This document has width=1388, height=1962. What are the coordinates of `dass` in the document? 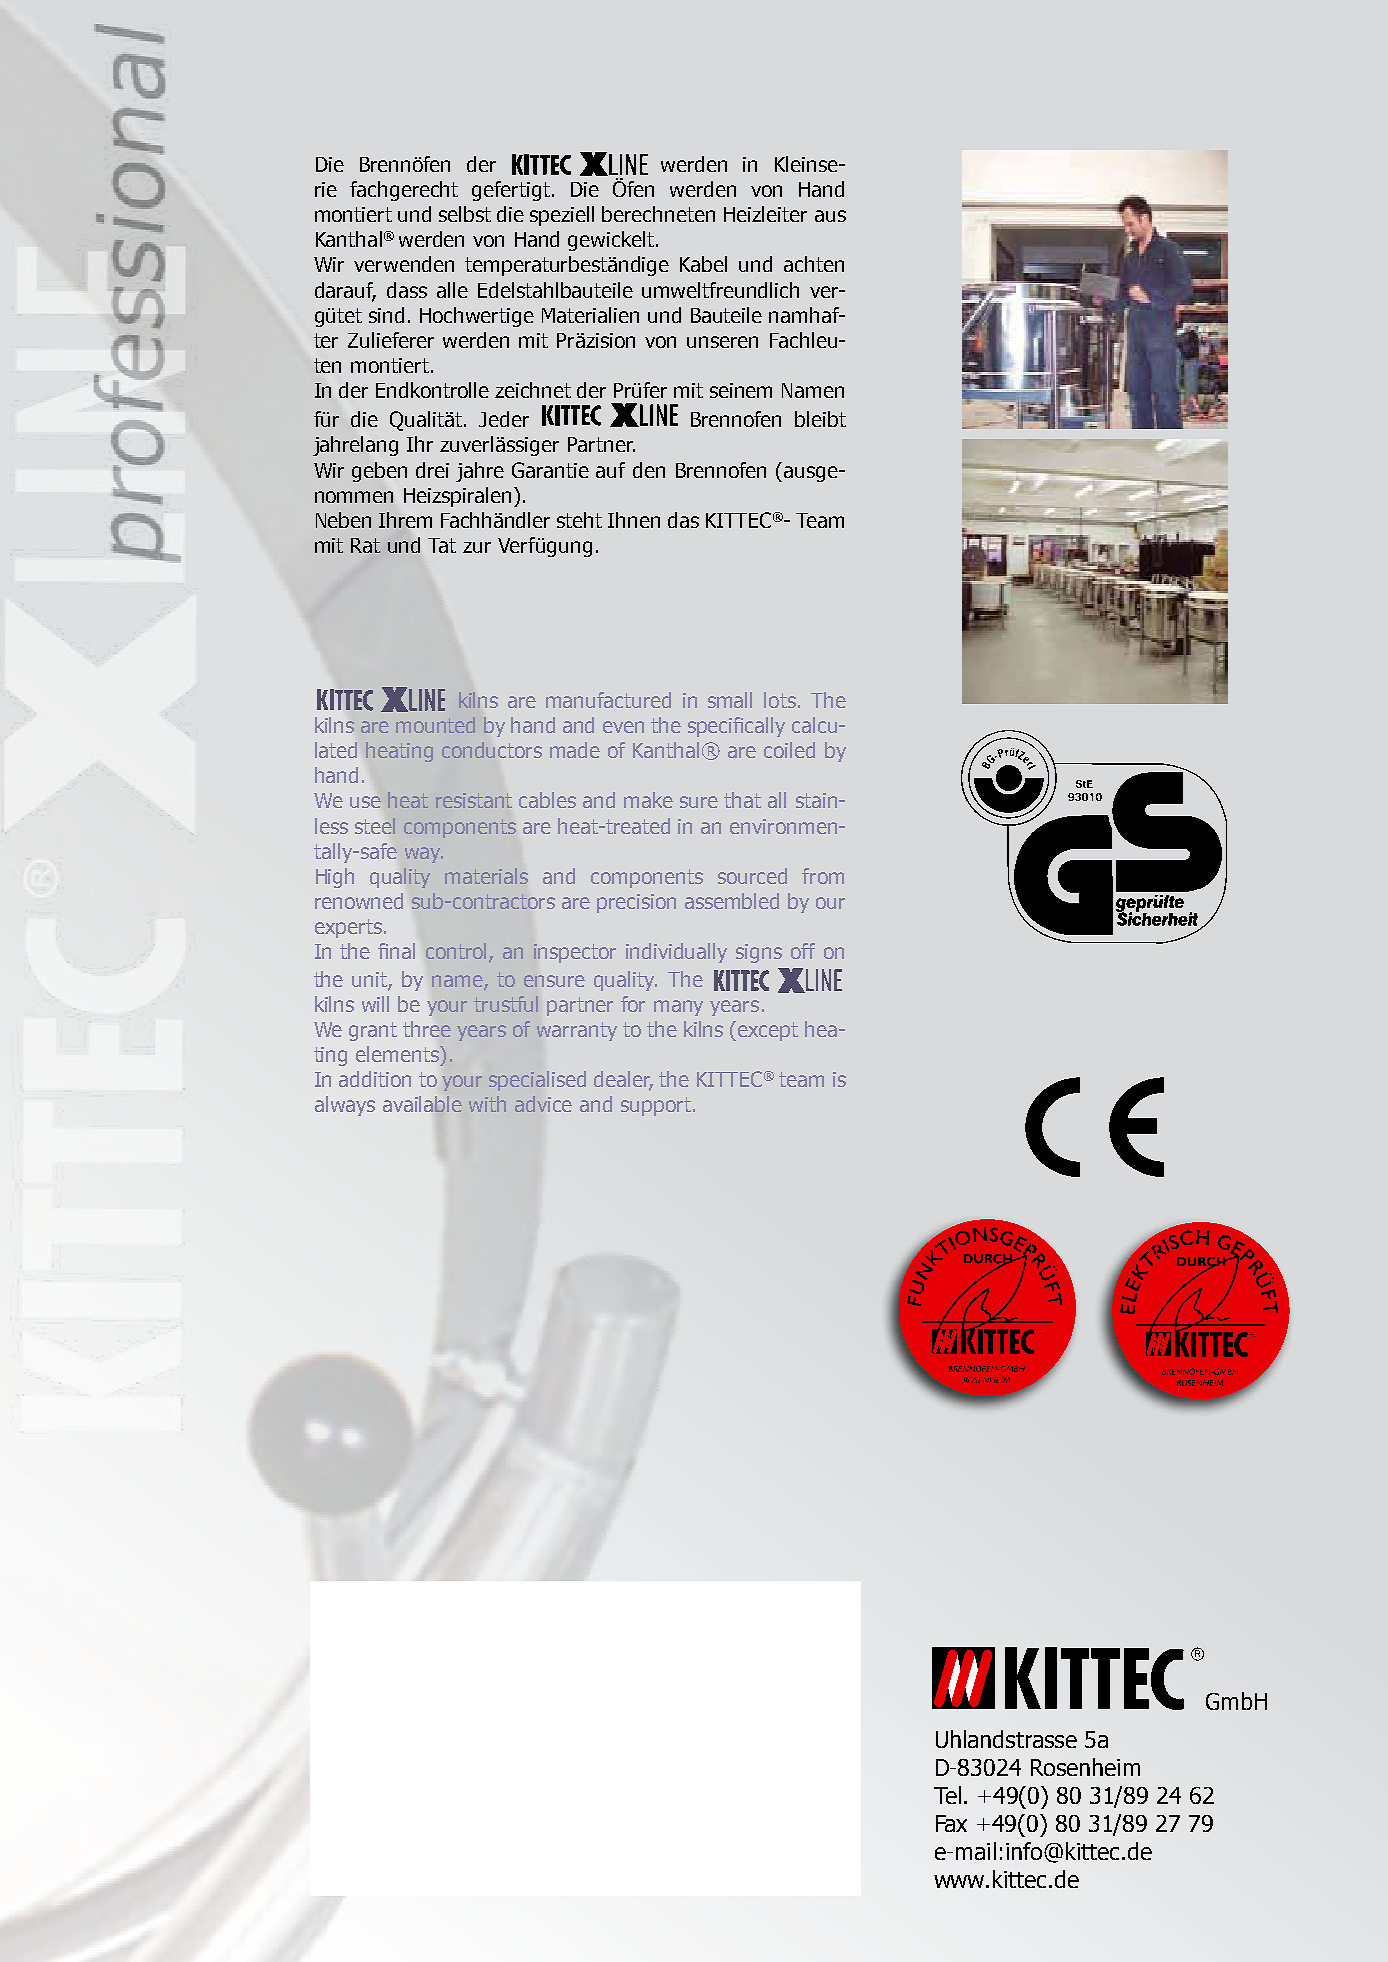 It's located at (407, 290).
